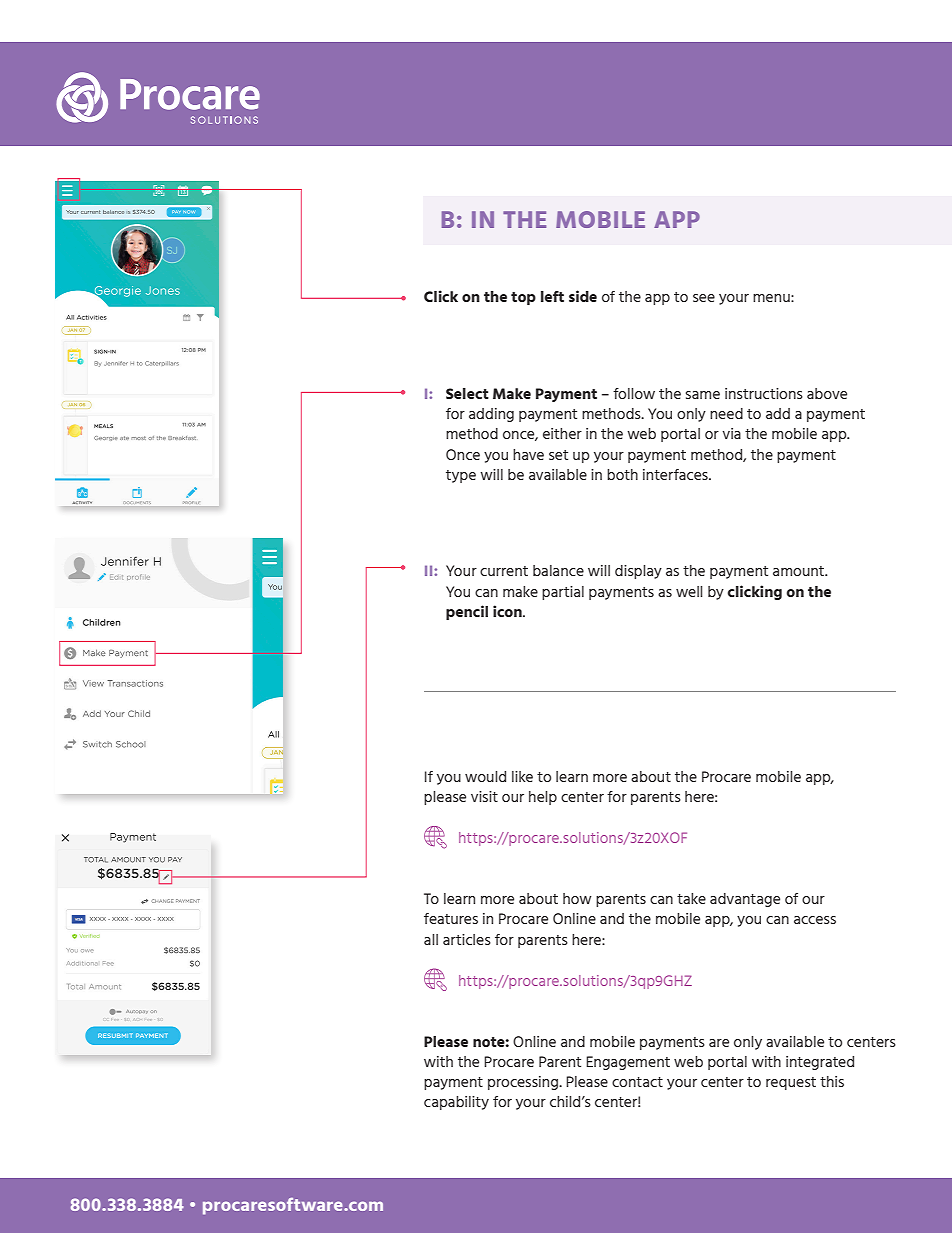 This page has height=1233, width=952. What do you see at coordinates (689, 591) in the page?
I see `well` at bounding box center [689, 591].
